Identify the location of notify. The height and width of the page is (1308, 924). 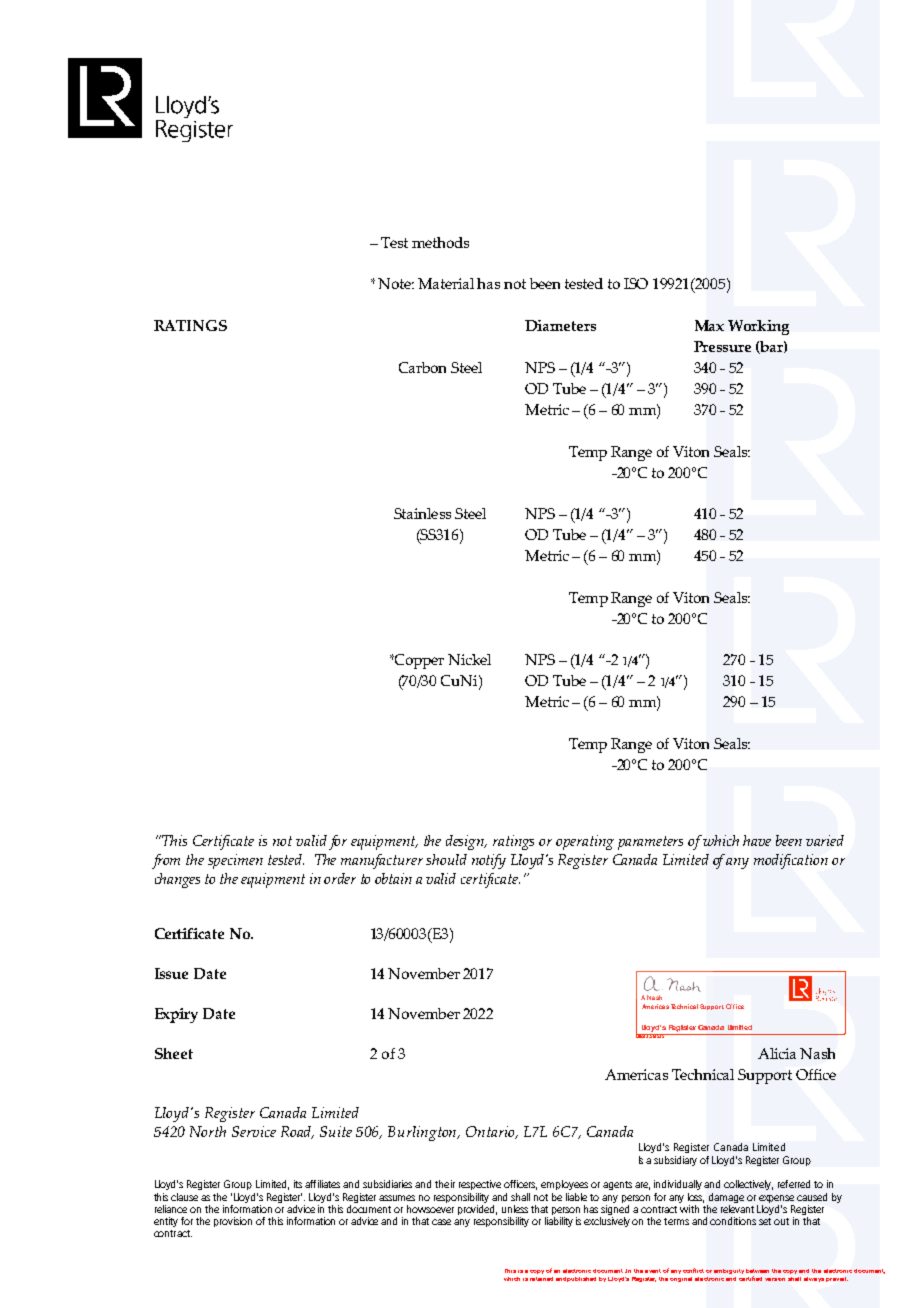
(489, 861).
